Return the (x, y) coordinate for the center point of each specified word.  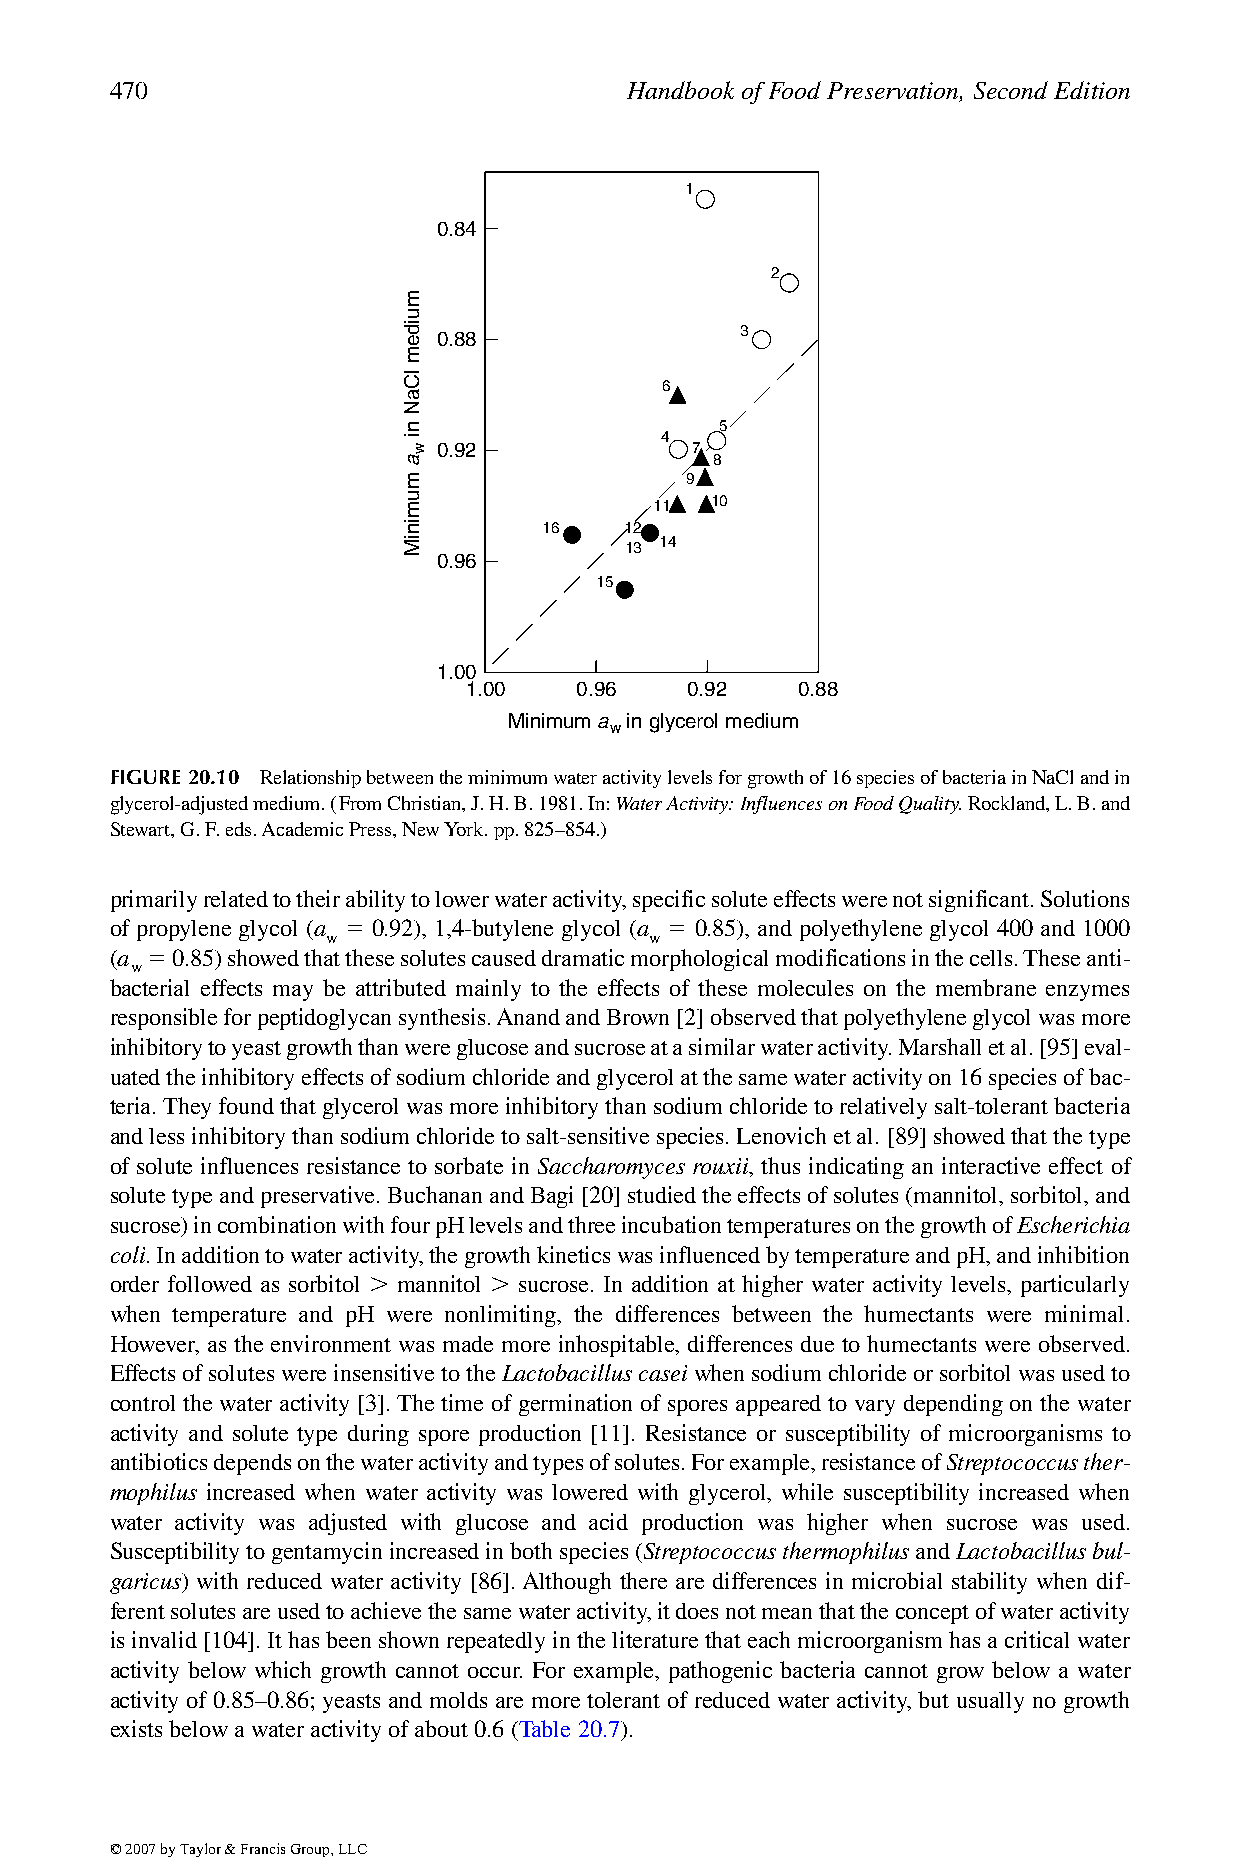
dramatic (583, 957)
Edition (1092, 90)
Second (1011, 90)
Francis (263, 1848)
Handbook (680, 90)
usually (990, 1702)
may (293, 993)
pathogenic (720, 1672)
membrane (986, 987)
